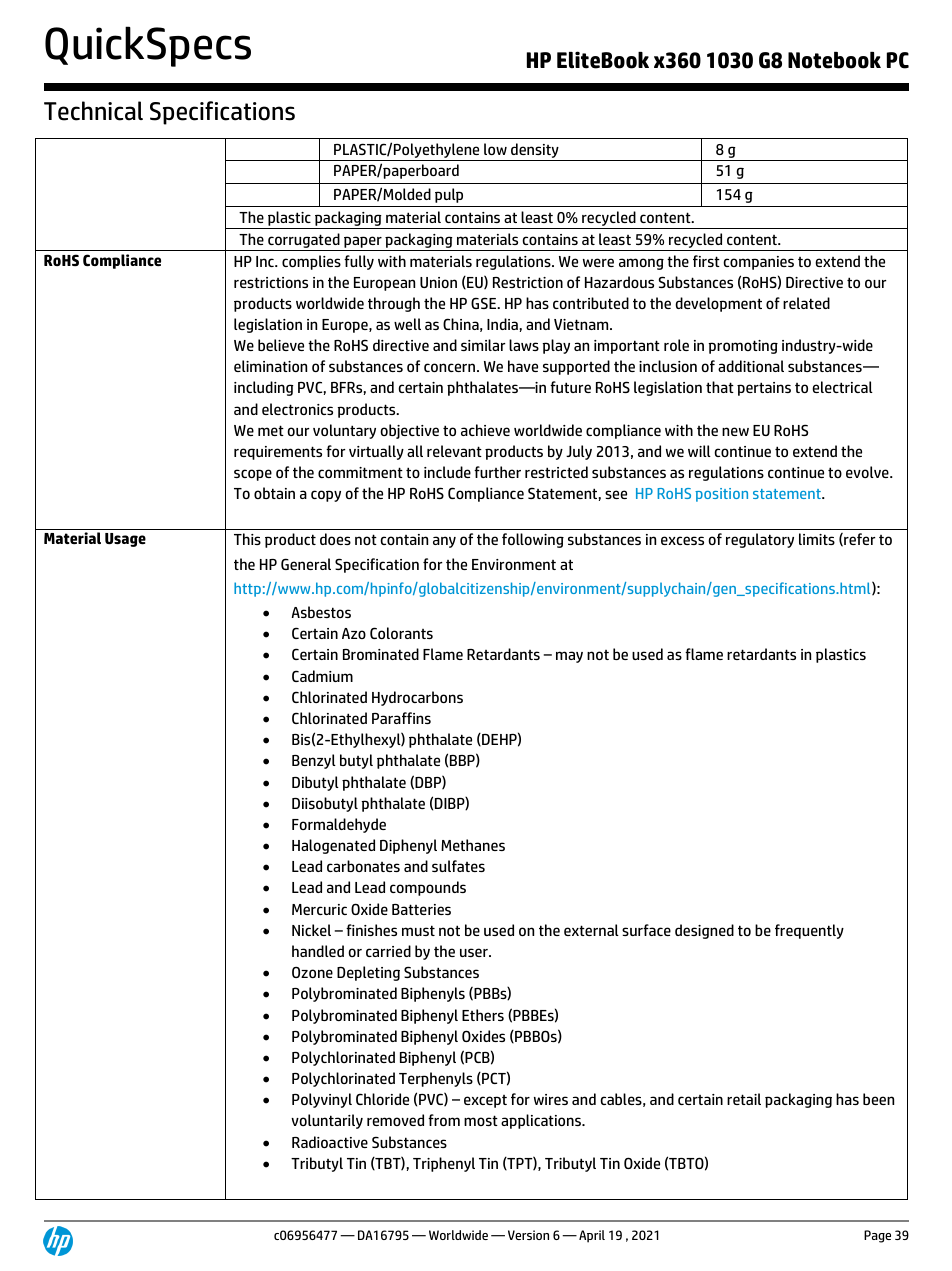  I want to click on regulatory, so click(760, 540).
